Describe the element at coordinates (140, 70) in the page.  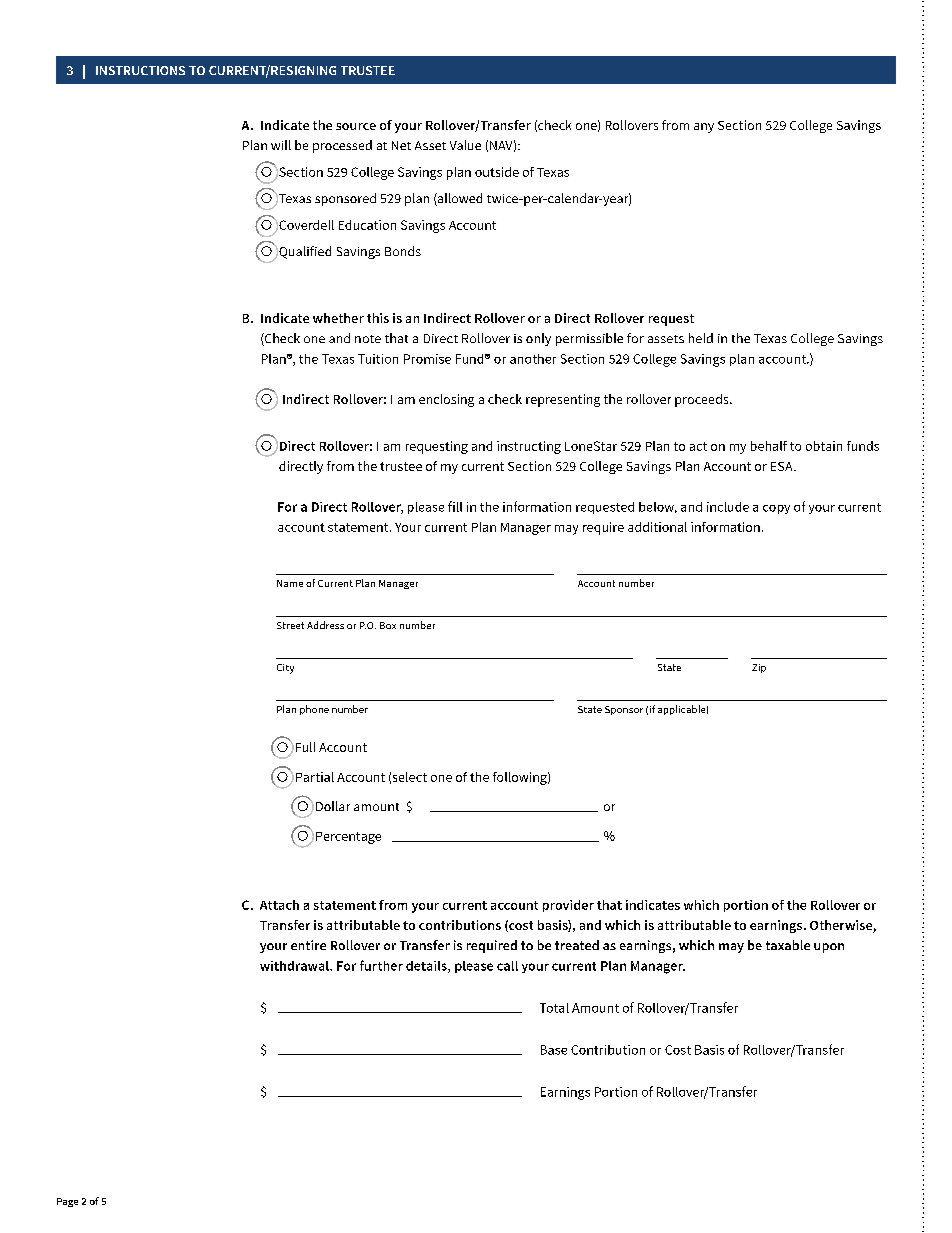
I see `INSTRUCTIONS` at that location.
